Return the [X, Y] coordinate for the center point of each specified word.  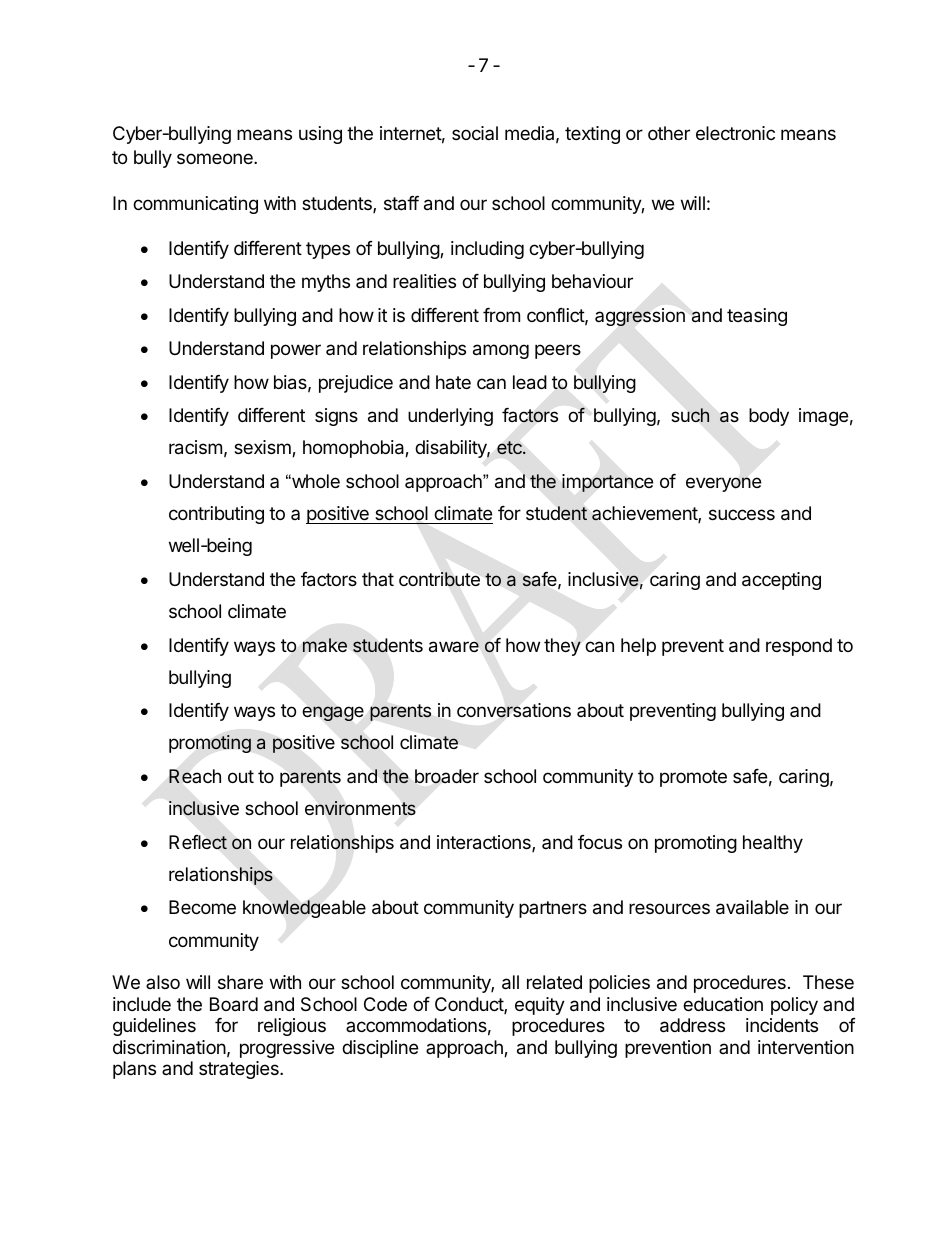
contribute [439, 579]
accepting [781, 581]
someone [216, 158]
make [325, 645]
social [475, 133]
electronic [735, 133]
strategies [240, 1070]
